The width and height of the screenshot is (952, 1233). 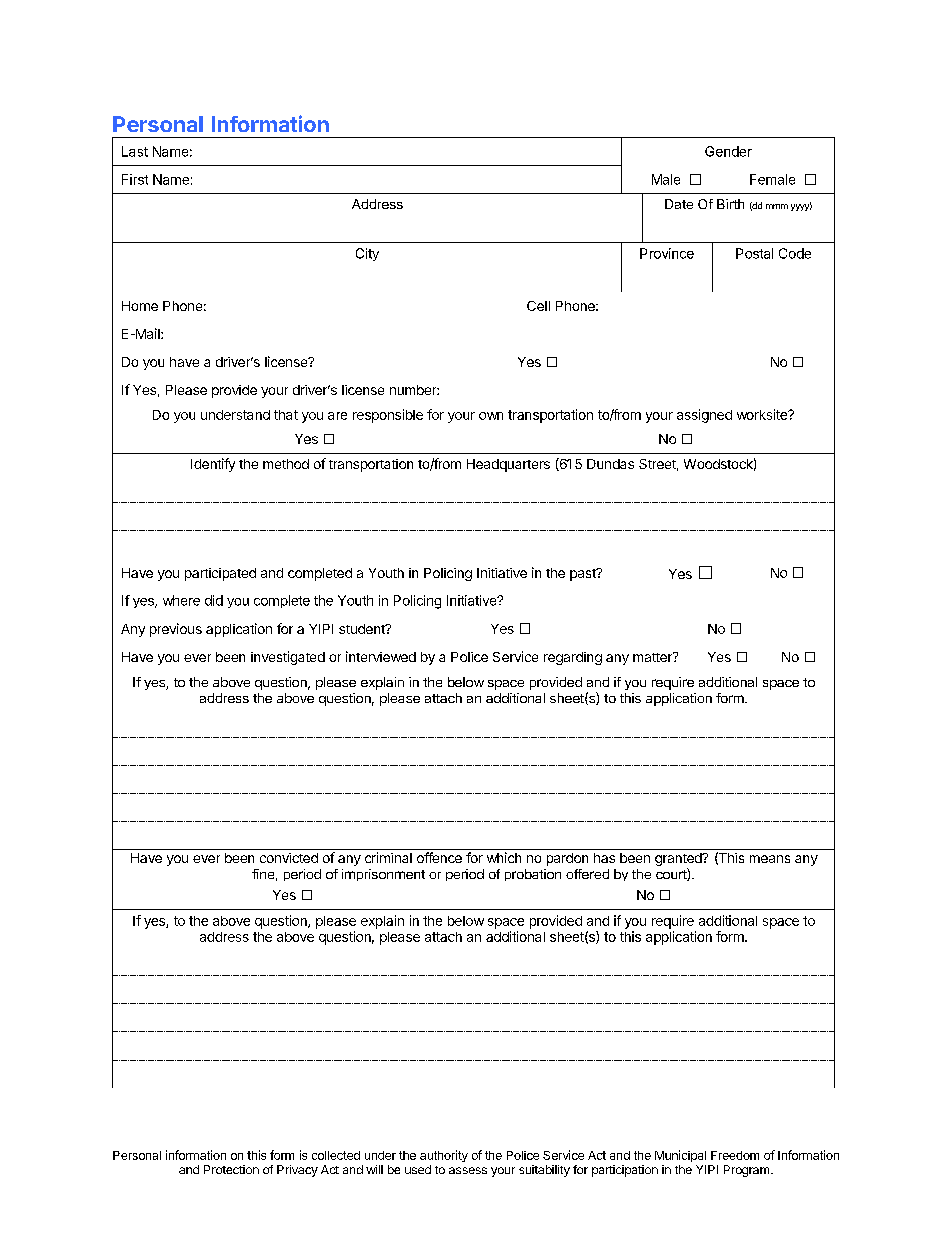 What do you see at coordinates (439, 857) in the screenshot?
I see `offence` at bounding box center [439, 857].
